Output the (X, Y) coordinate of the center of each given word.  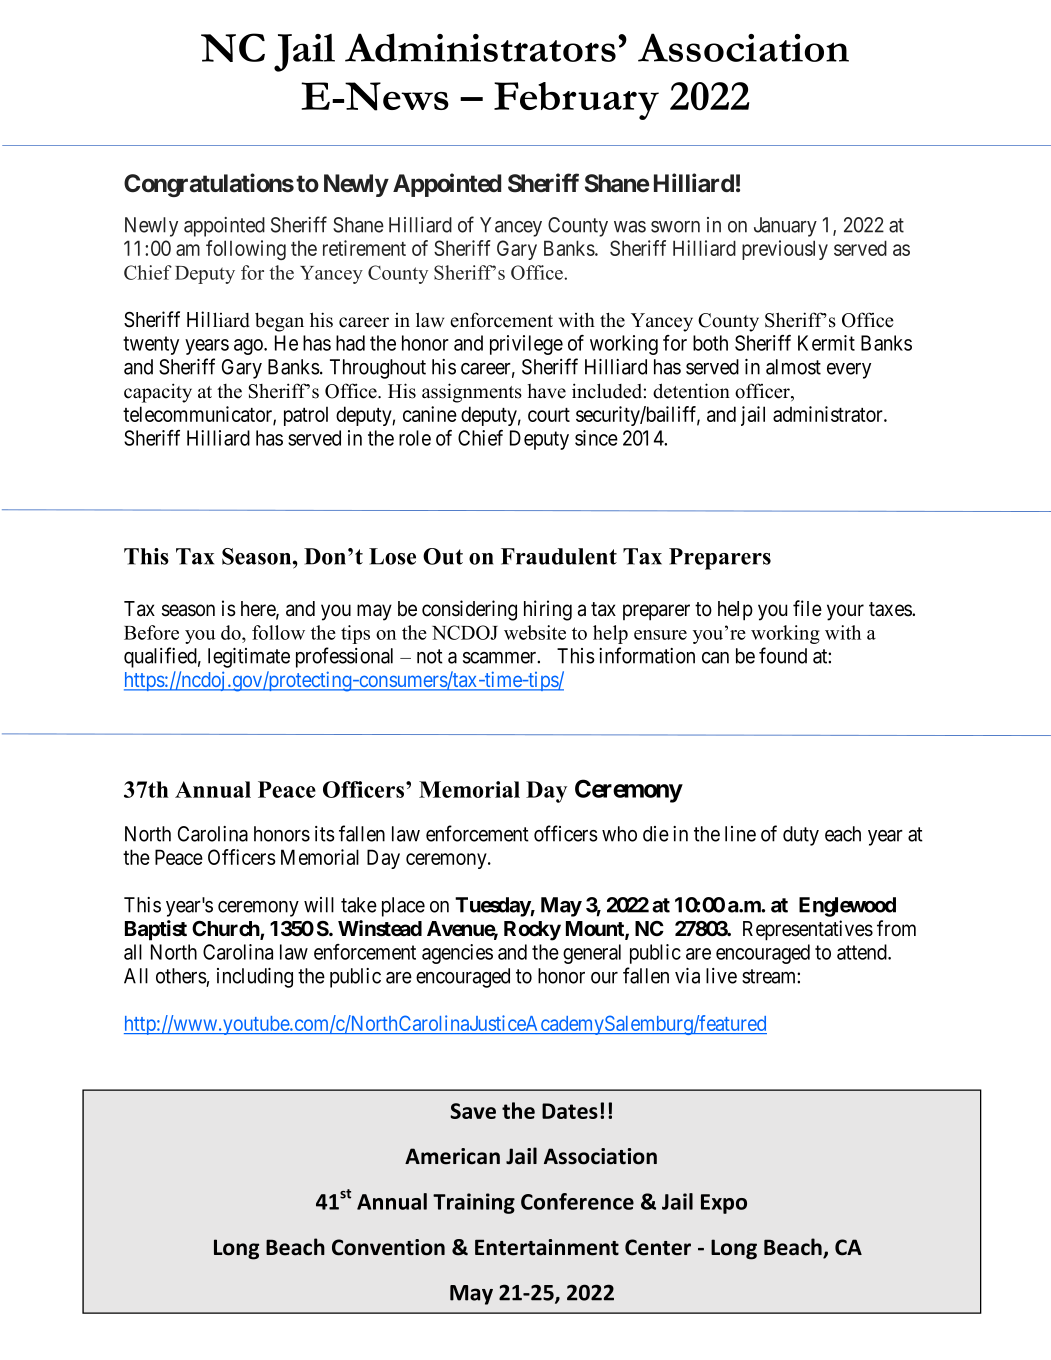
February (576, 101)
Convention (388, 1247)
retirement (364, 248)
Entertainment (547, 1247)
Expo (724, 1204)
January (785, 227)
